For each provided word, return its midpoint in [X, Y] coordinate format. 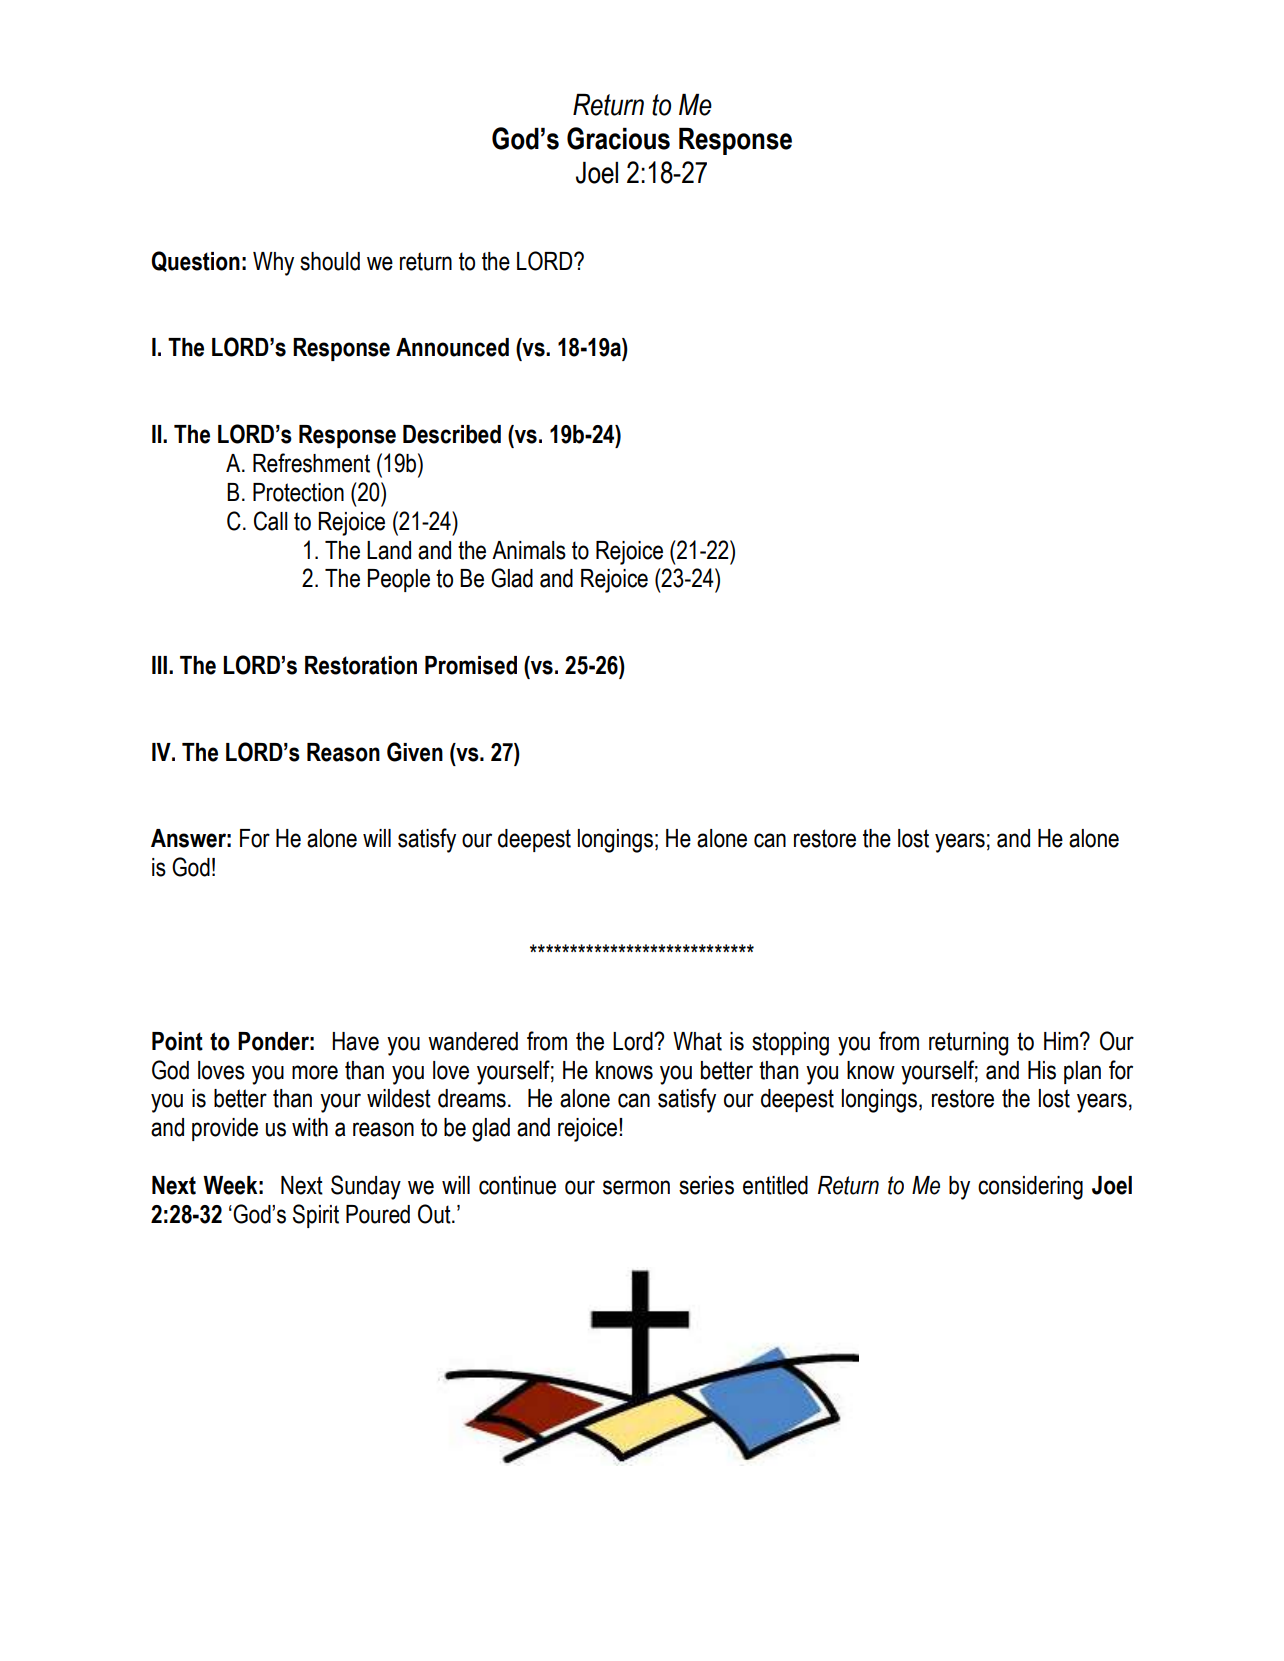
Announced [452, 347]
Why [273, 264]
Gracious [618, 138]
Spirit [316, 1216]
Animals [529, 550]
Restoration [361, 665]
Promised [471, 665]
